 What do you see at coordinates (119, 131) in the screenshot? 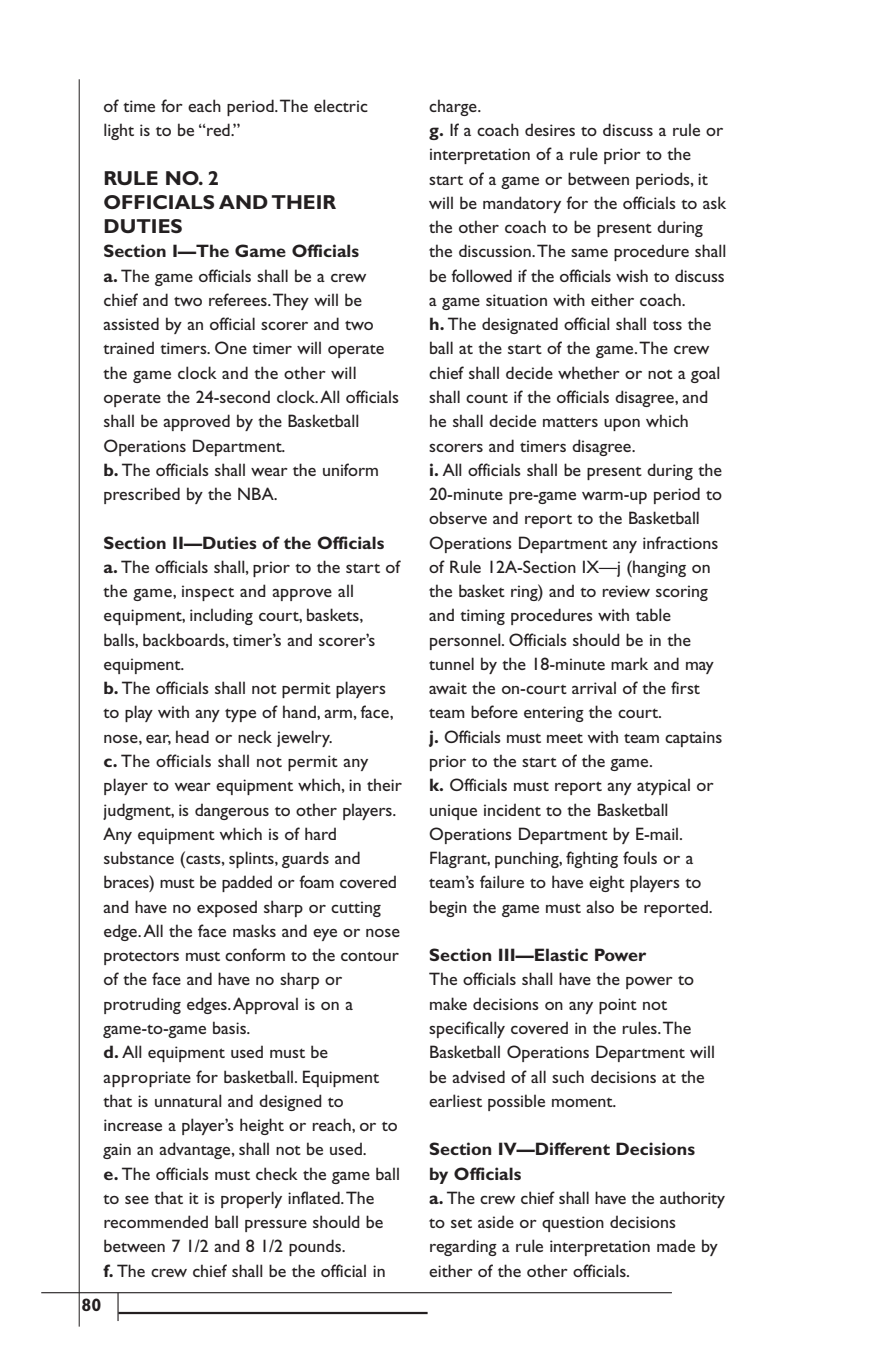
I see `light` at bounding box center [119, 131].
